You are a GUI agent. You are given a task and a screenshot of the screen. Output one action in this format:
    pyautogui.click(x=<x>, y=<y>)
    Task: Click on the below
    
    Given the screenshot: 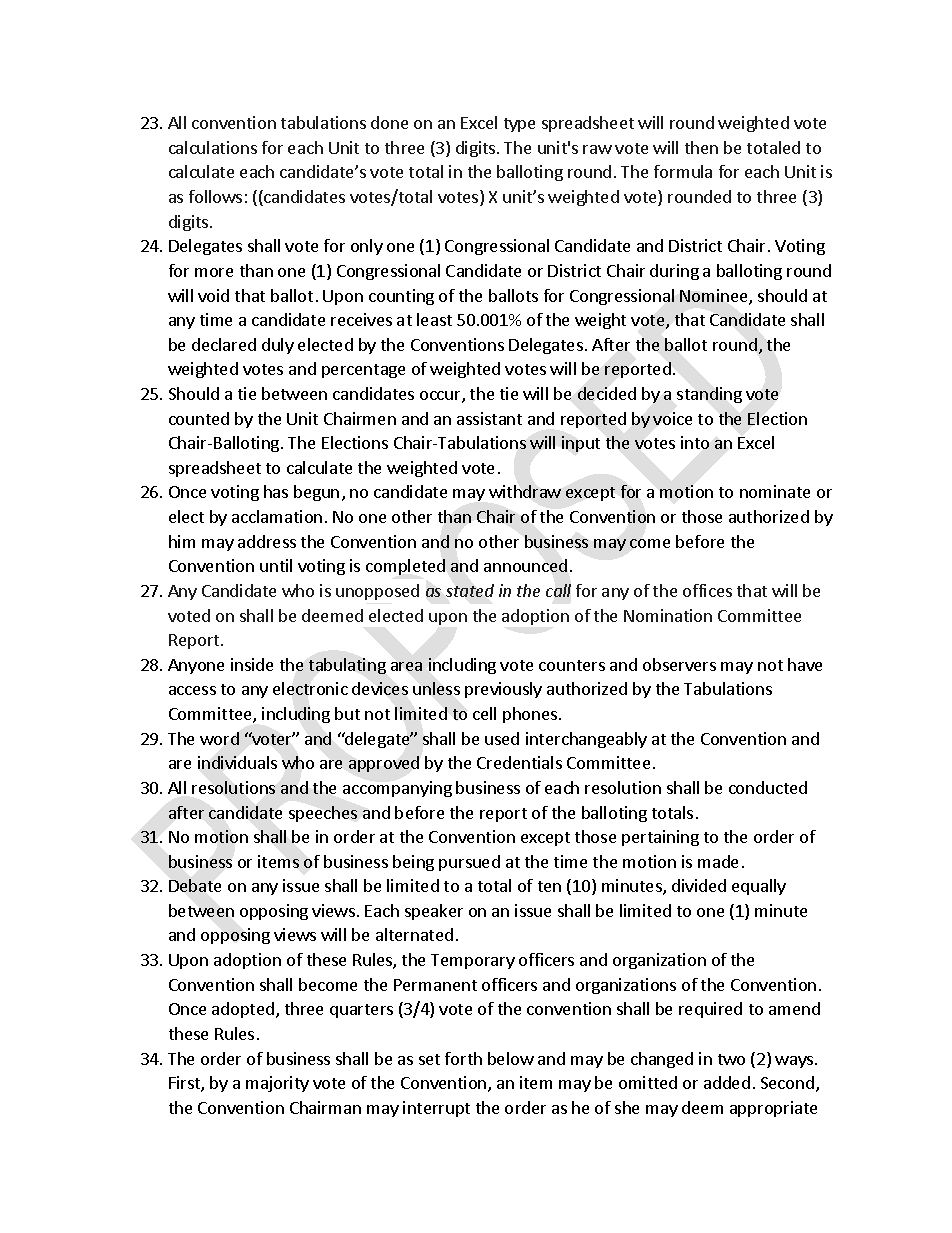 What is the action you would take?
    pyautogui.click(x=511, y=1058)
